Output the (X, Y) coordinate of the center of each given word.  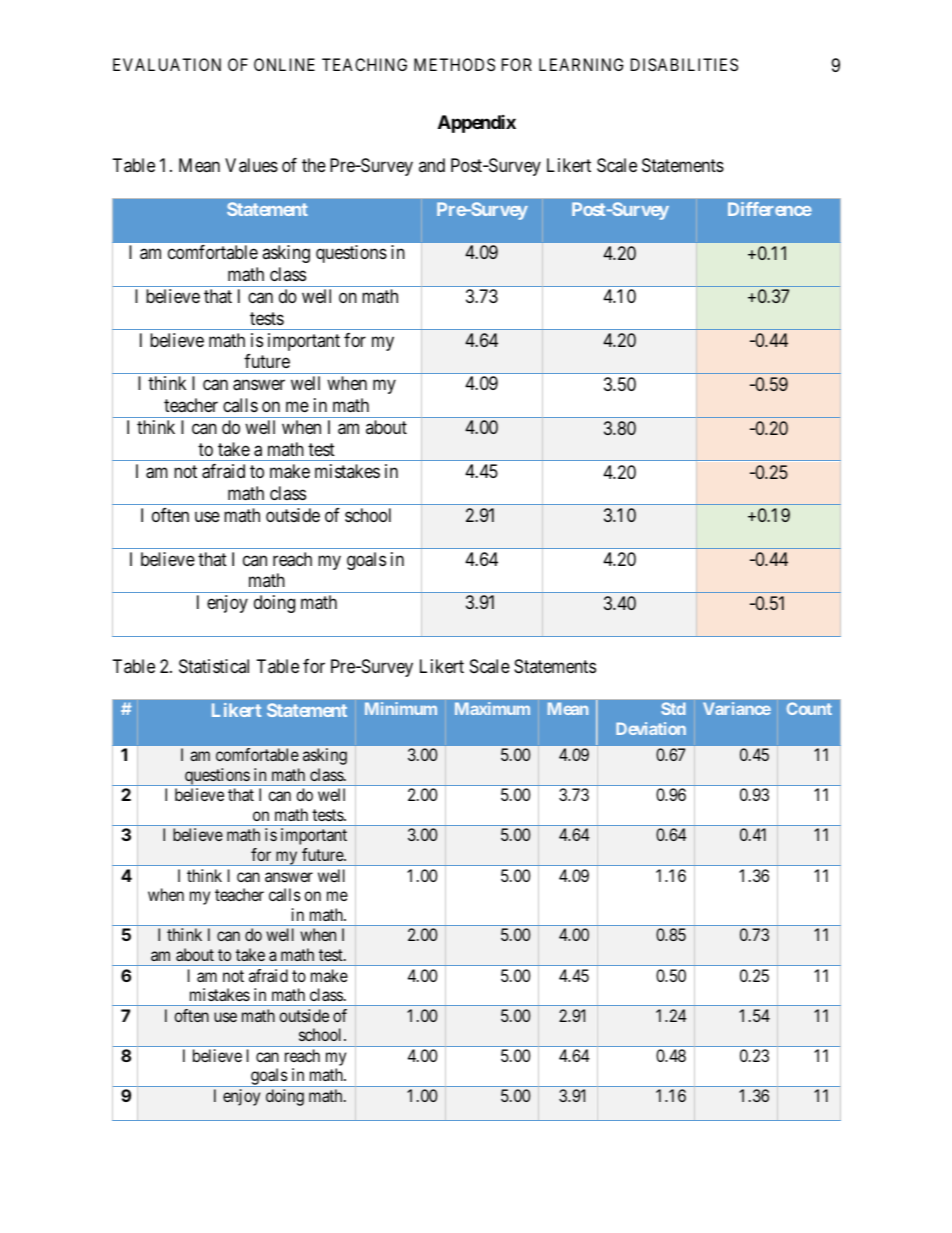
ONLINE (284, 64)
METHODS (454, 64)
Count (809, 708)
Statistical (214, 666)
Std (673, 708)
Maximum (492, 708)
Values (251, 165)
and (432, 165)
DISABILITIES (684, 64)
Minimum (401, 708)
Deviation (651, 728)
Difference (770, 209)
